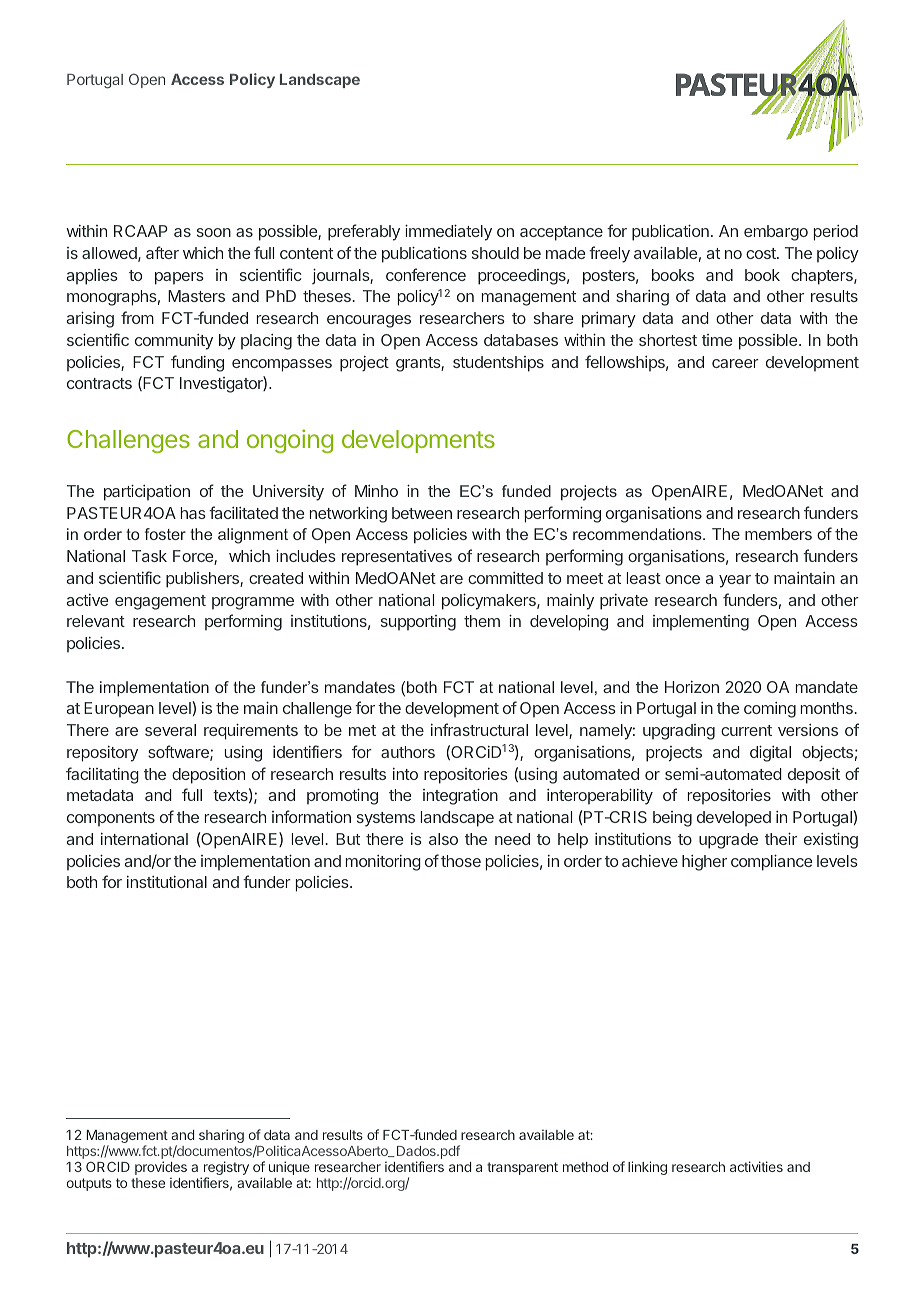 Image resolution: width=924 pixels, height=1308 pixels. I want to click on those, so click(461, 861).
